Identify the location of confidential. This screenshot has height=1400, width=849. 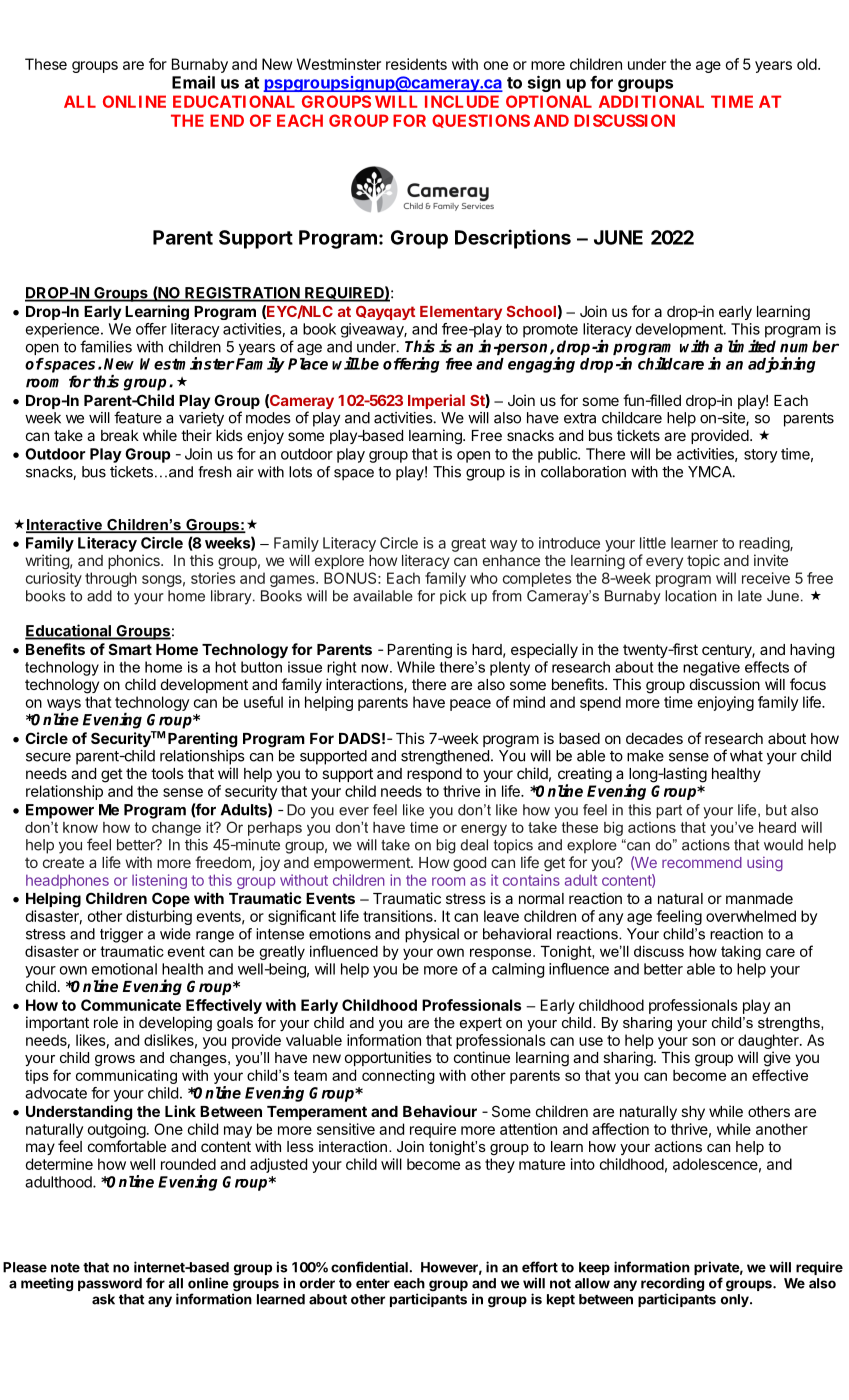
(370, 1267).
